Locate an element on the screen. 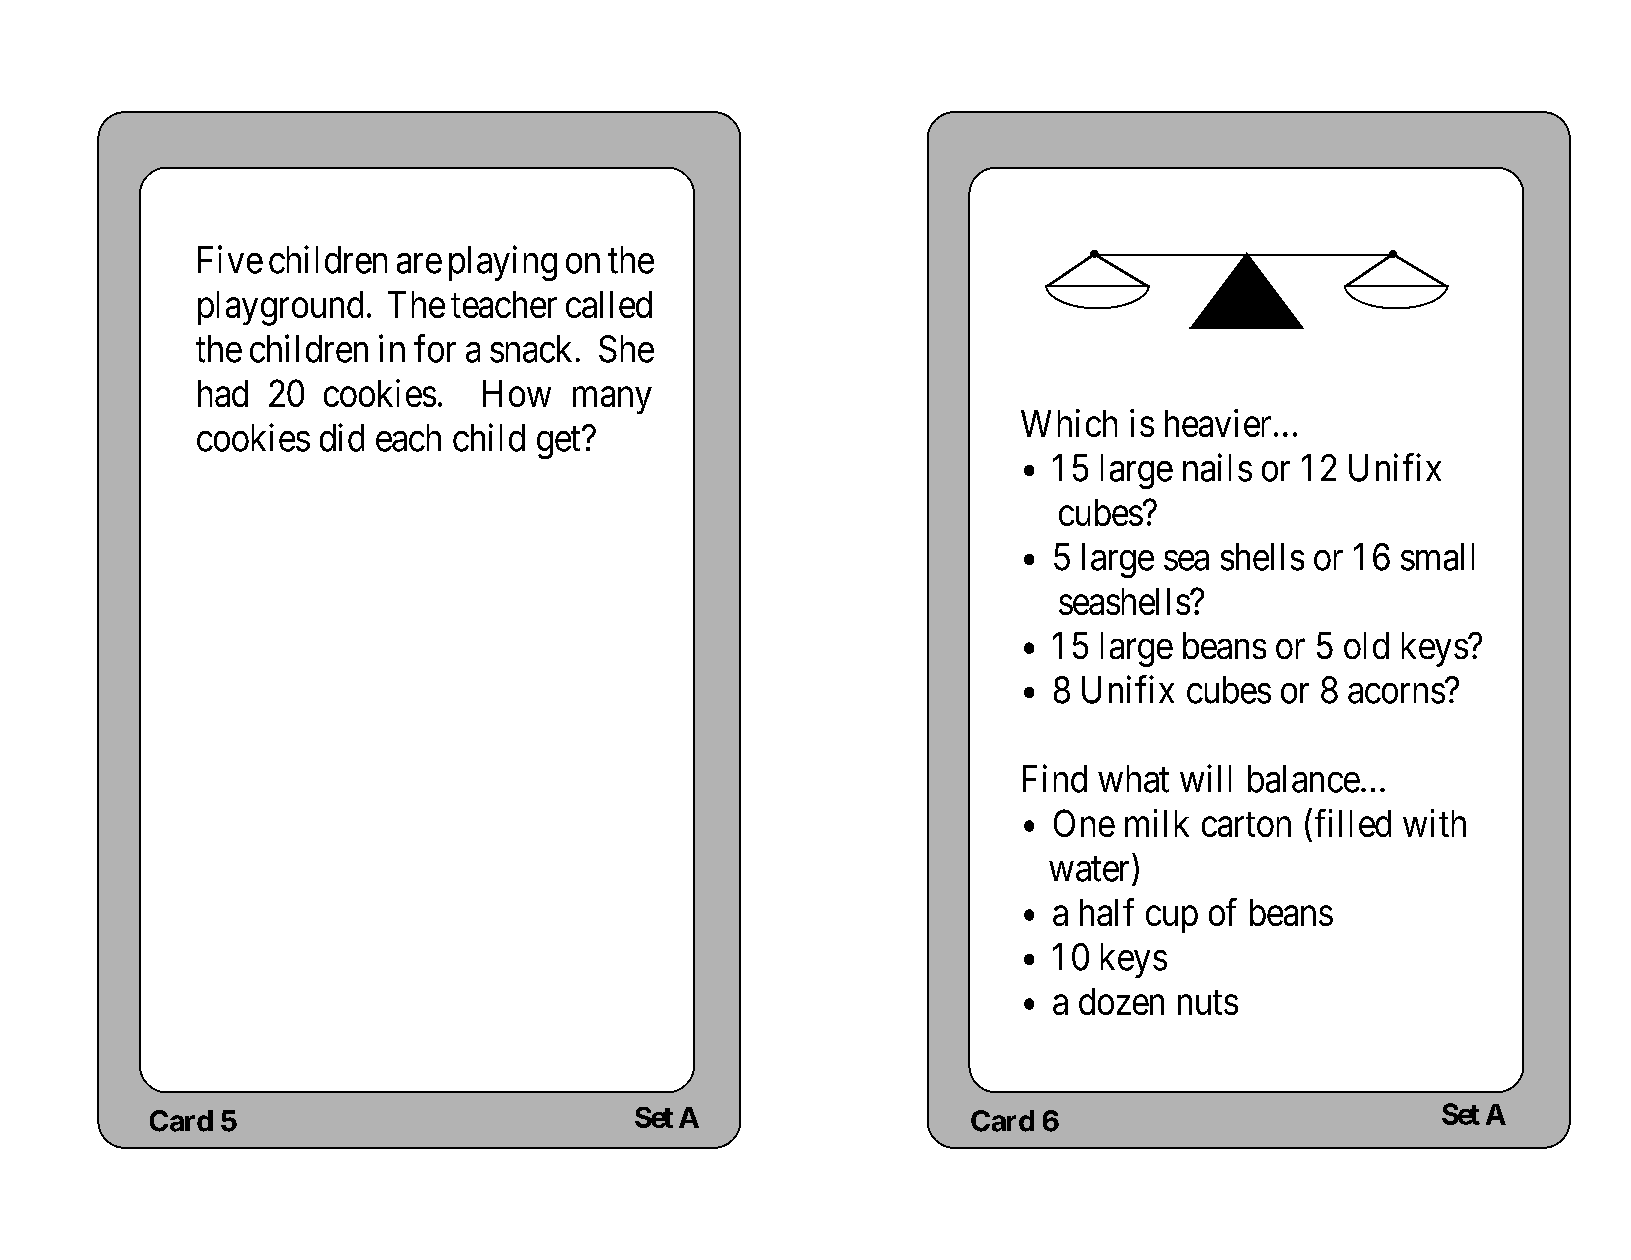  did is located at coordinates (342, 437).
